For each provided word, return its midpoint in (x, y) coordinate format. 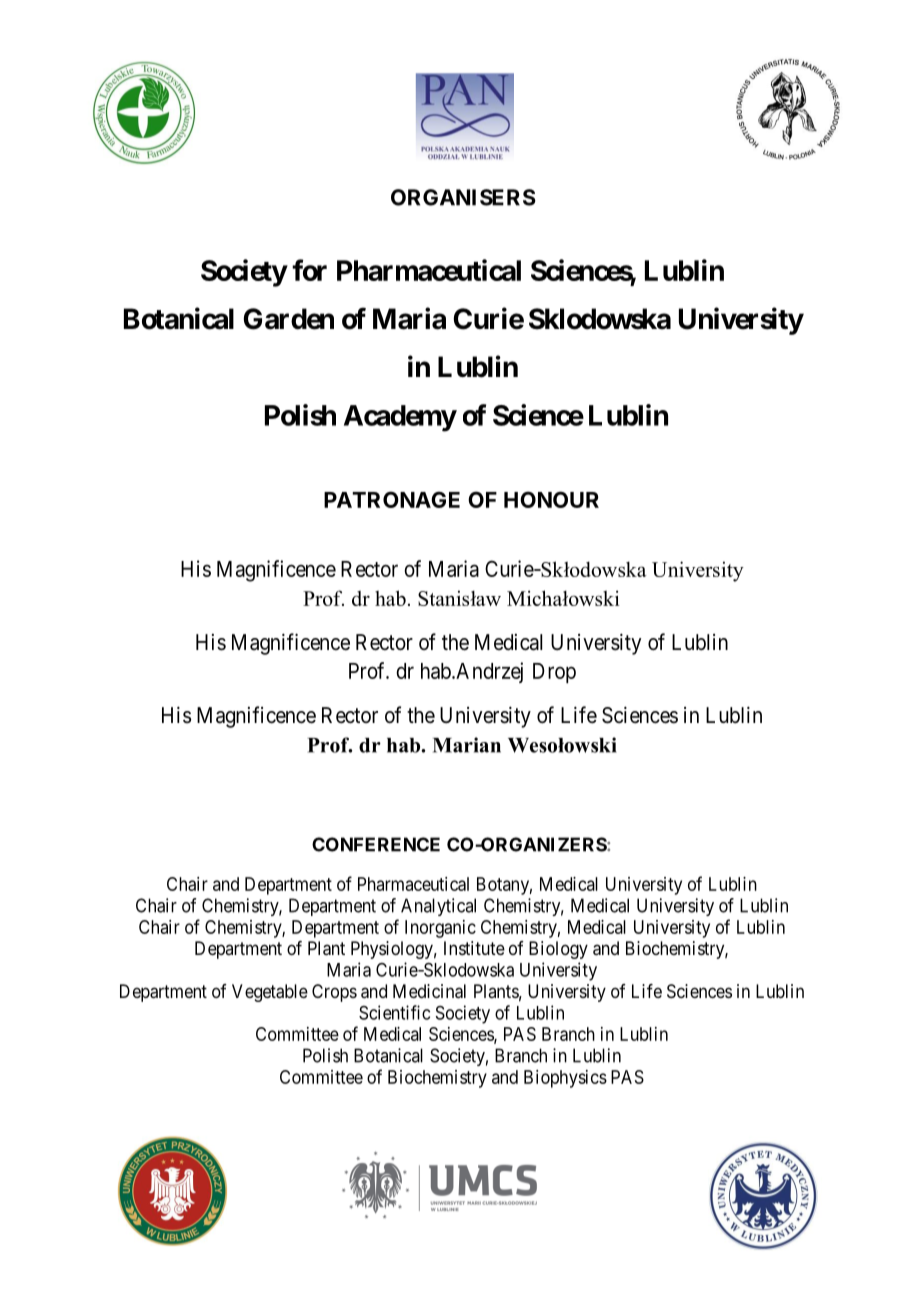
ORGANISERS (463, 197)
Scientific (394, 1012)
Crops (334, 993)
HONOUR (551, 499)
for (309, 270)
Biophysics (565, 1079)
